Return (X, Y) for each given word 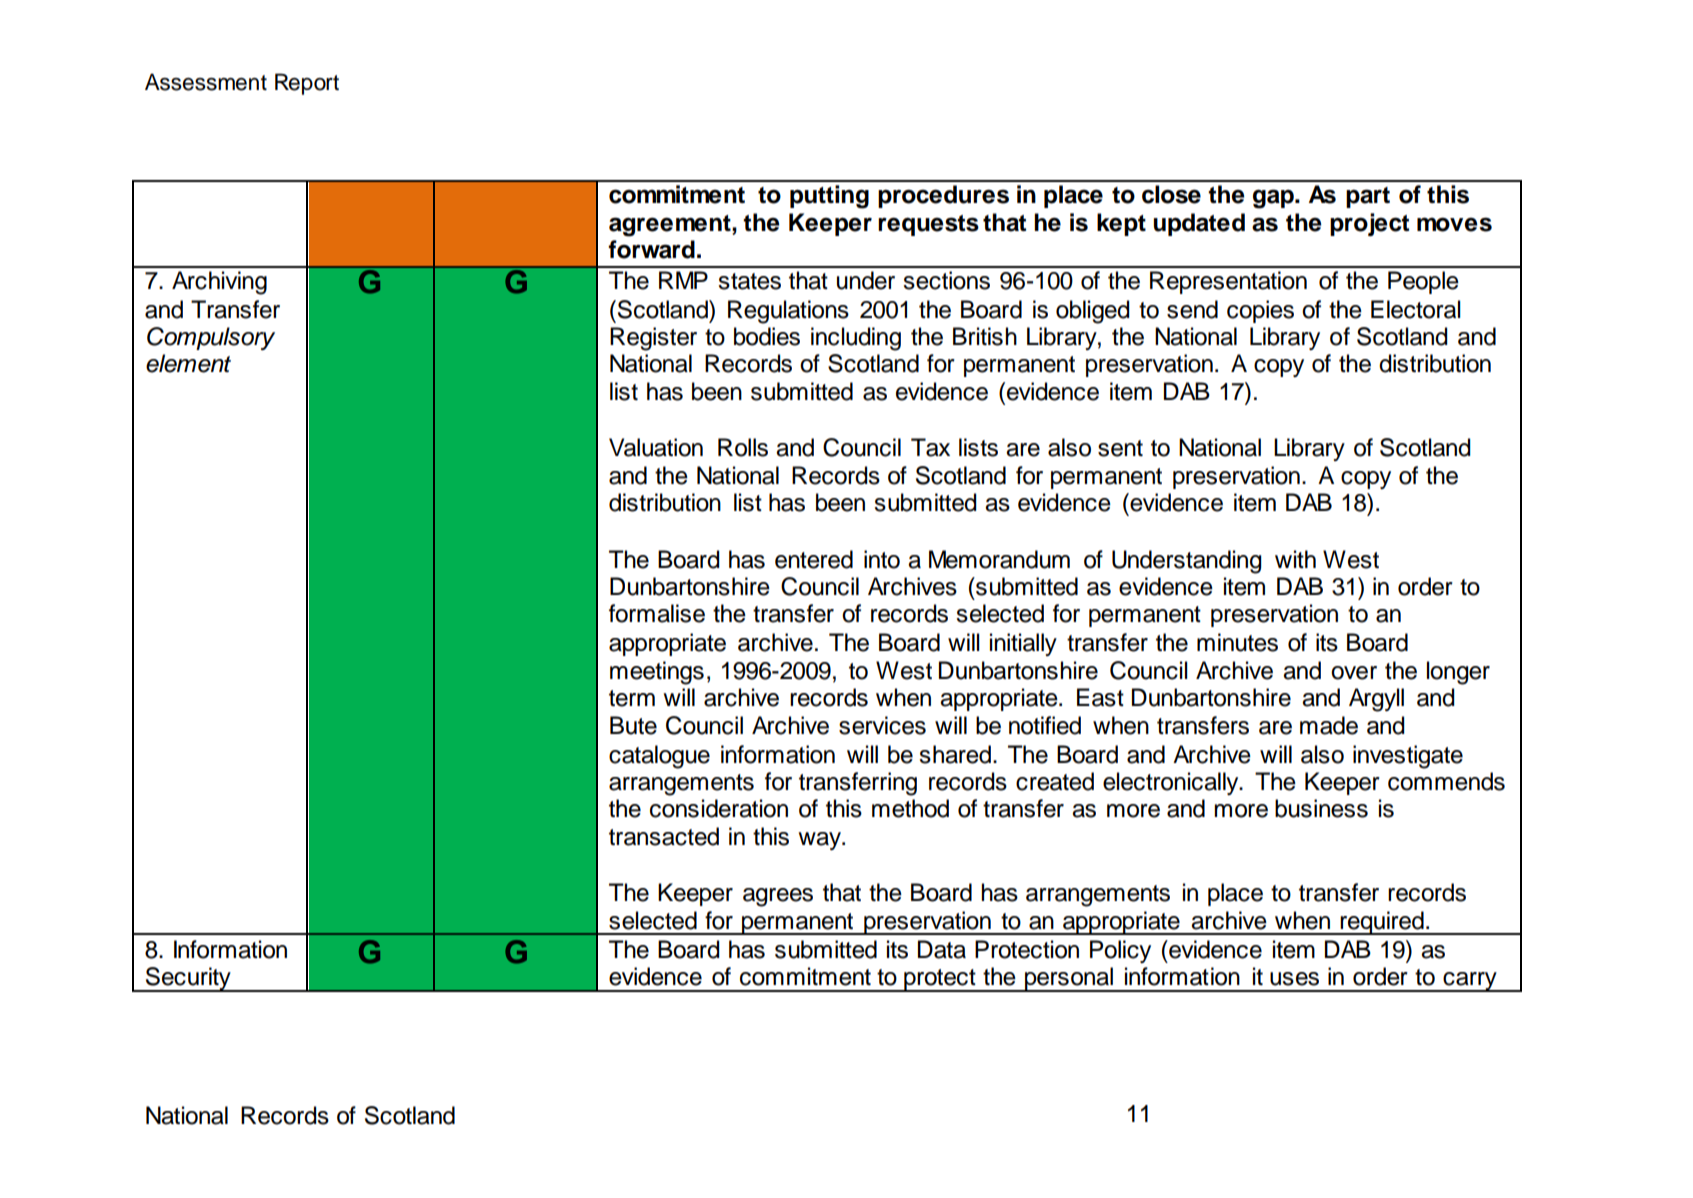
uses (1294, 979)
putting (829, 197)
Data (942, 949)
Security (188, 979)
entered (814, 559)
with (1295, 559)
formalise (657, 613)
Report (307, 84)
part (1368, 197)
